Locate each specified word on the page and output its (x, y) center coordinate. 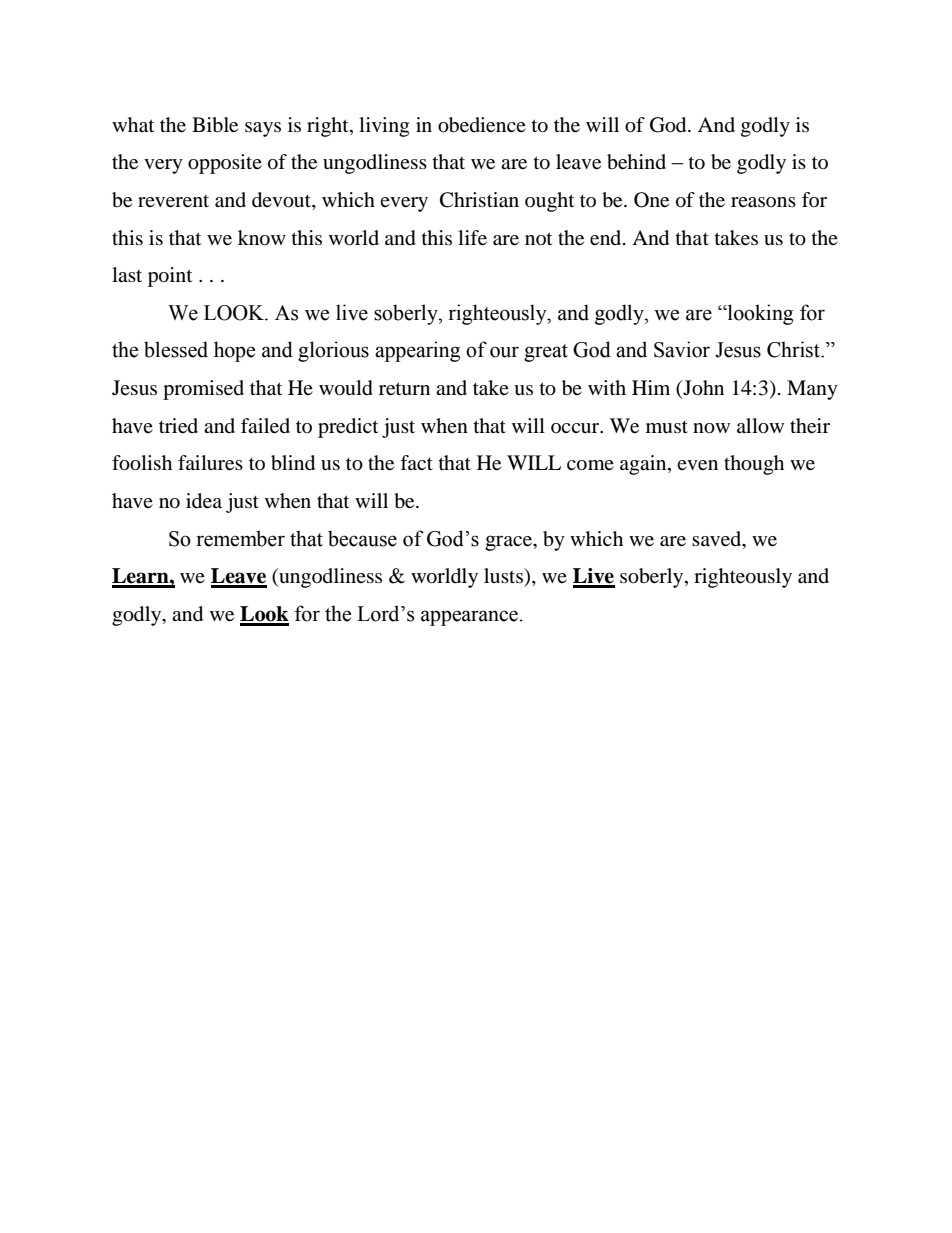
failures (210, 463)
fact (416, 462)
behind (636, 162)
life (472, 238)
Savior (682, 349)
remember (240, 538)
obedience (482, 125)
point (170, 277)
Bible (215, 125)
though (754, 465)
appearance (469, 618)
